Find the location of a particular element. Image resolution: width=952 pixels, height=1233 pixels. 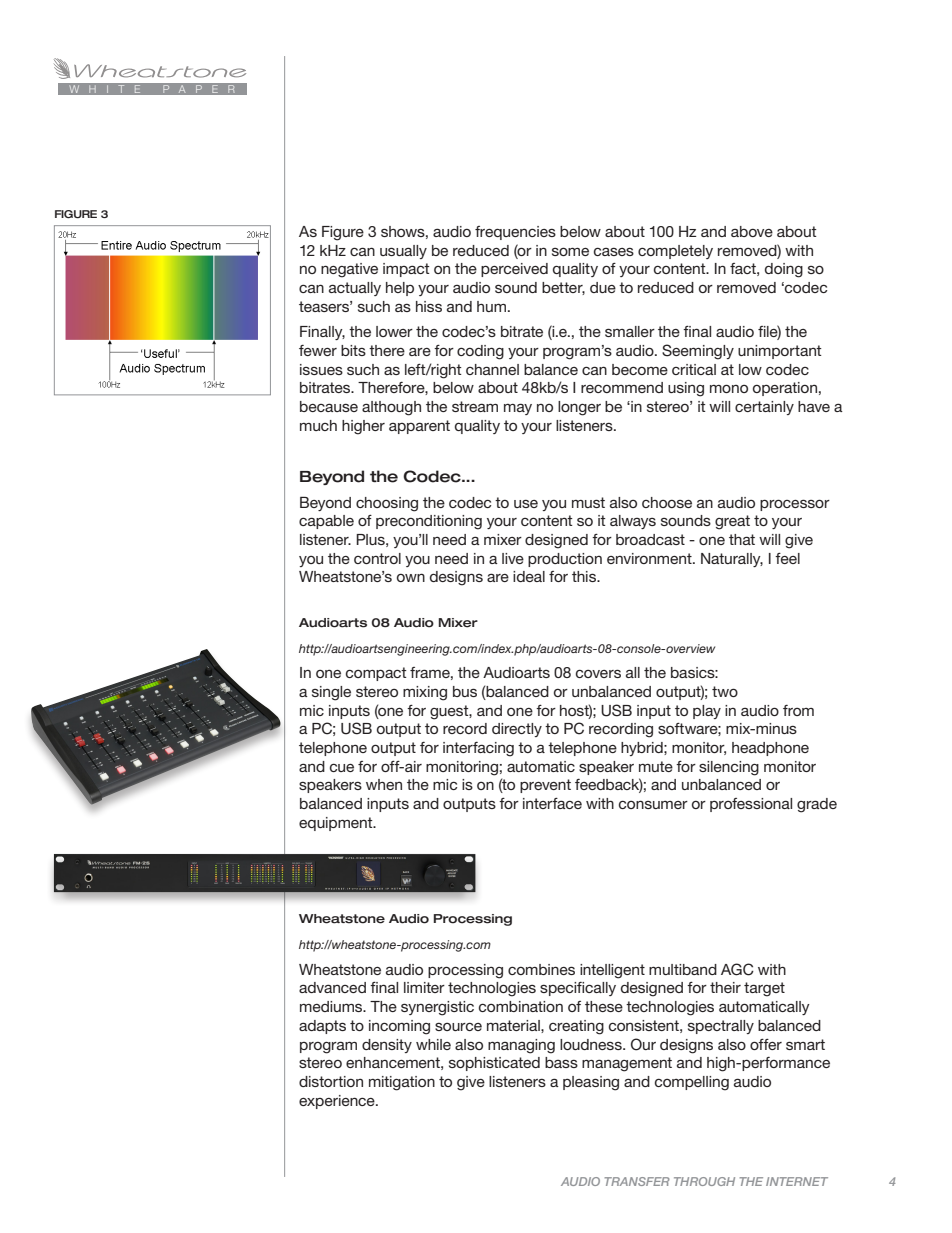

control is located at coordinates (377, 558).
